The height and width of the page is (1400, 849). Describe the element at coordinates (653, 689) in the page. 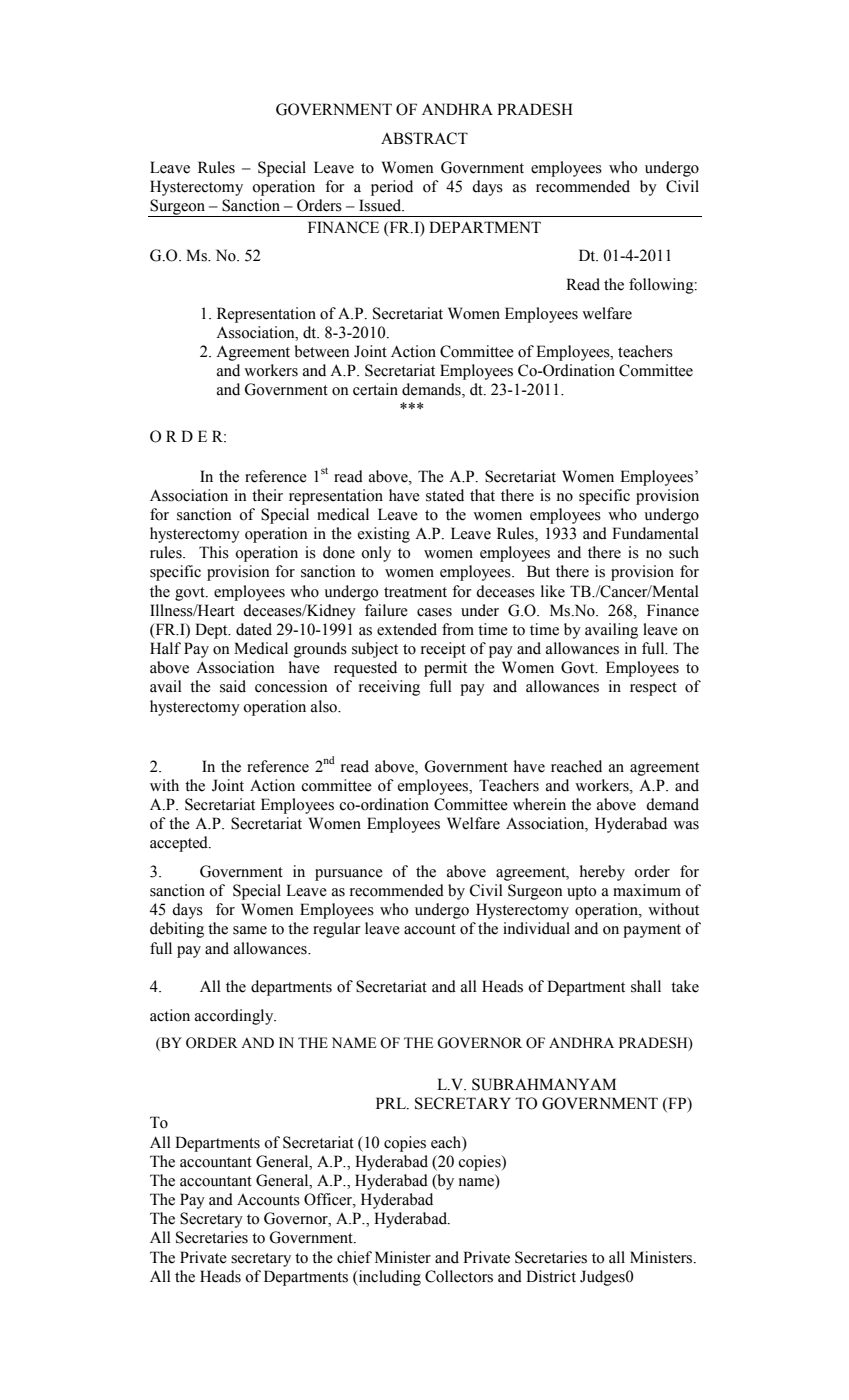

I see `respect` at that location.
